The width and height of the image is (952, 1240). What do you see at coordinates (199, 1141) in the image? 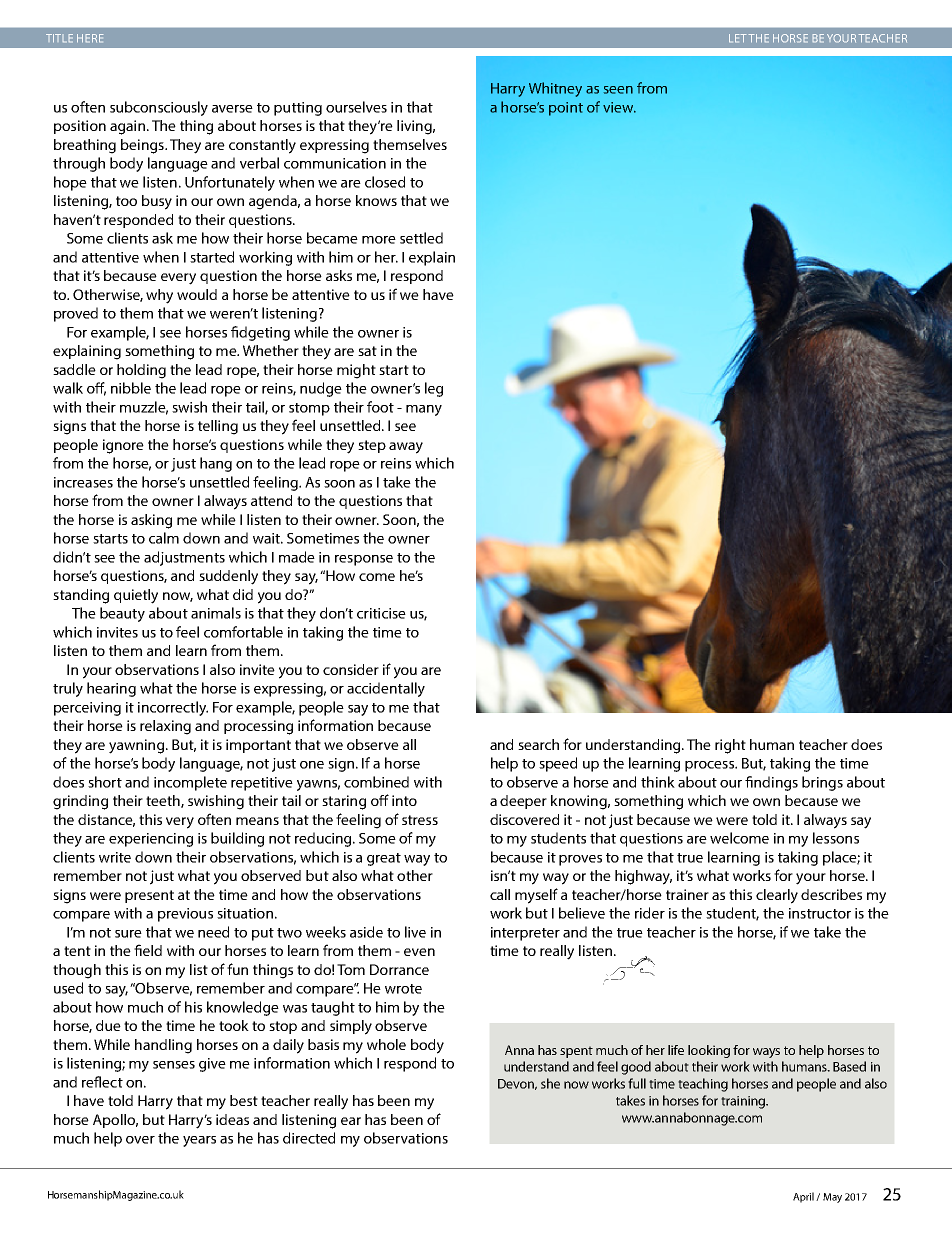
I see `years` at bounding box center [199, 1141].
